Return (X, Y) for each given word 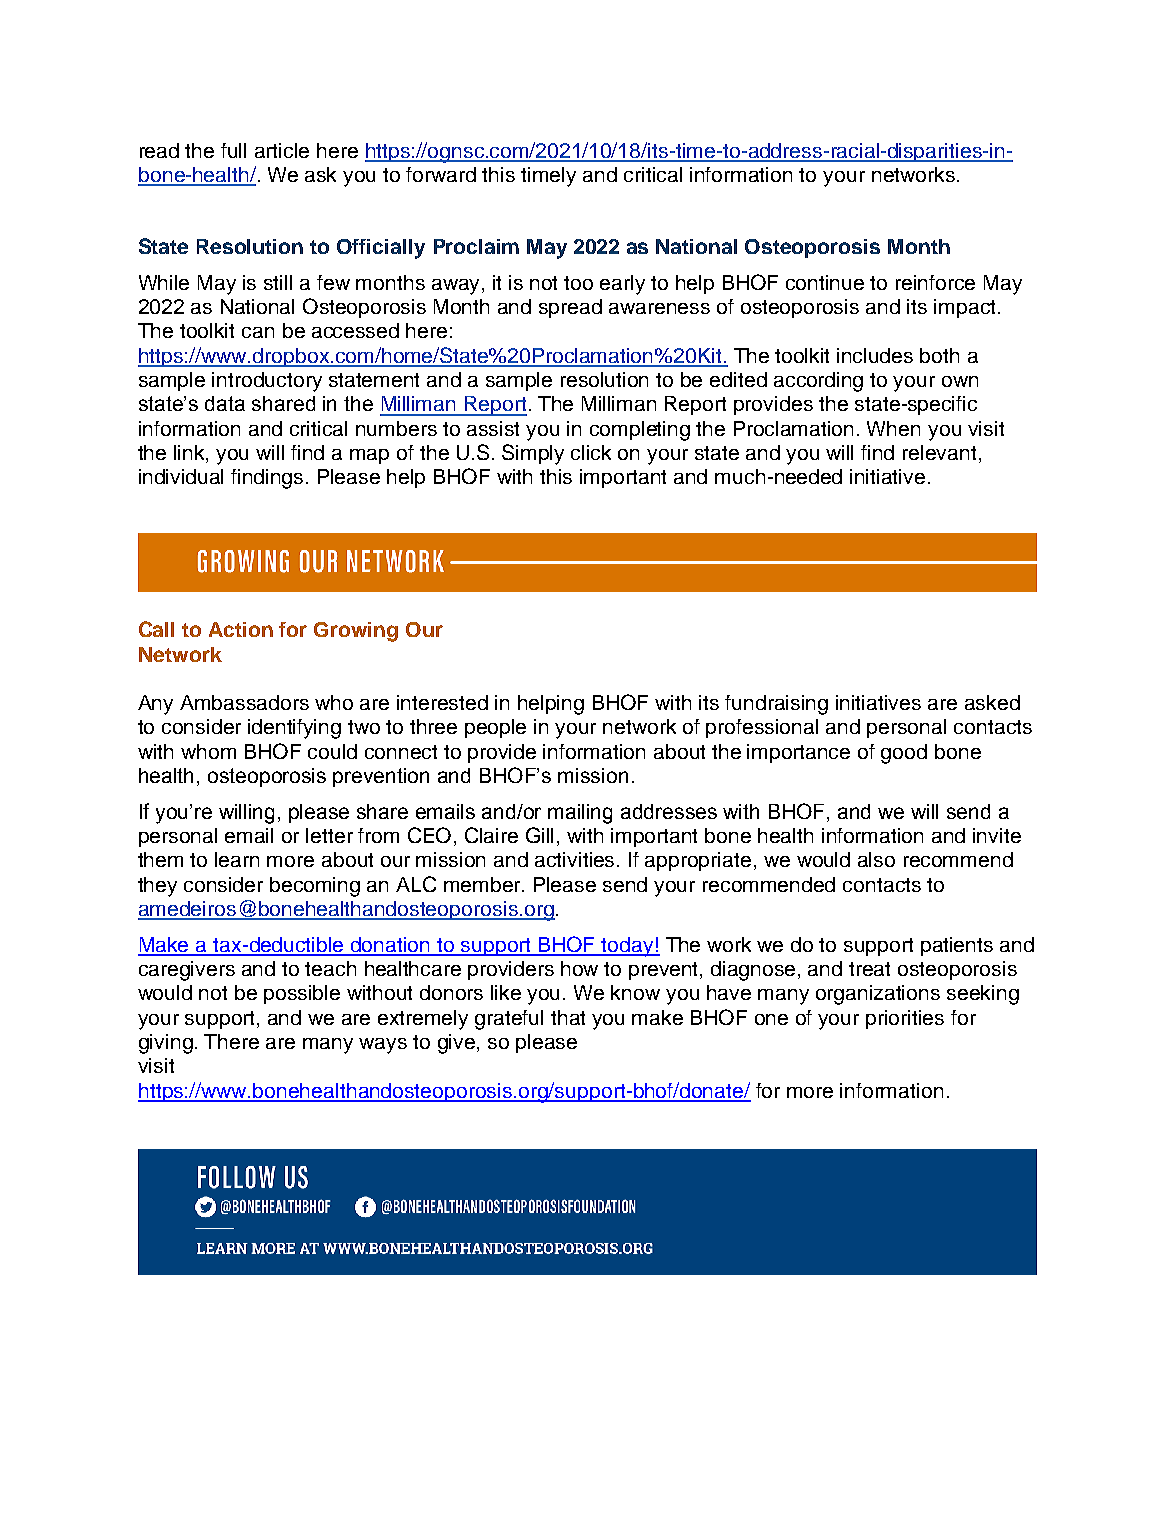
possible (302, 994)
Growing (356, 632)
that (568, 1017)
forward (441, 174)
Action (241, 629)
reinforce (935, 282)
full (233, 150)
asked (992, 702)
